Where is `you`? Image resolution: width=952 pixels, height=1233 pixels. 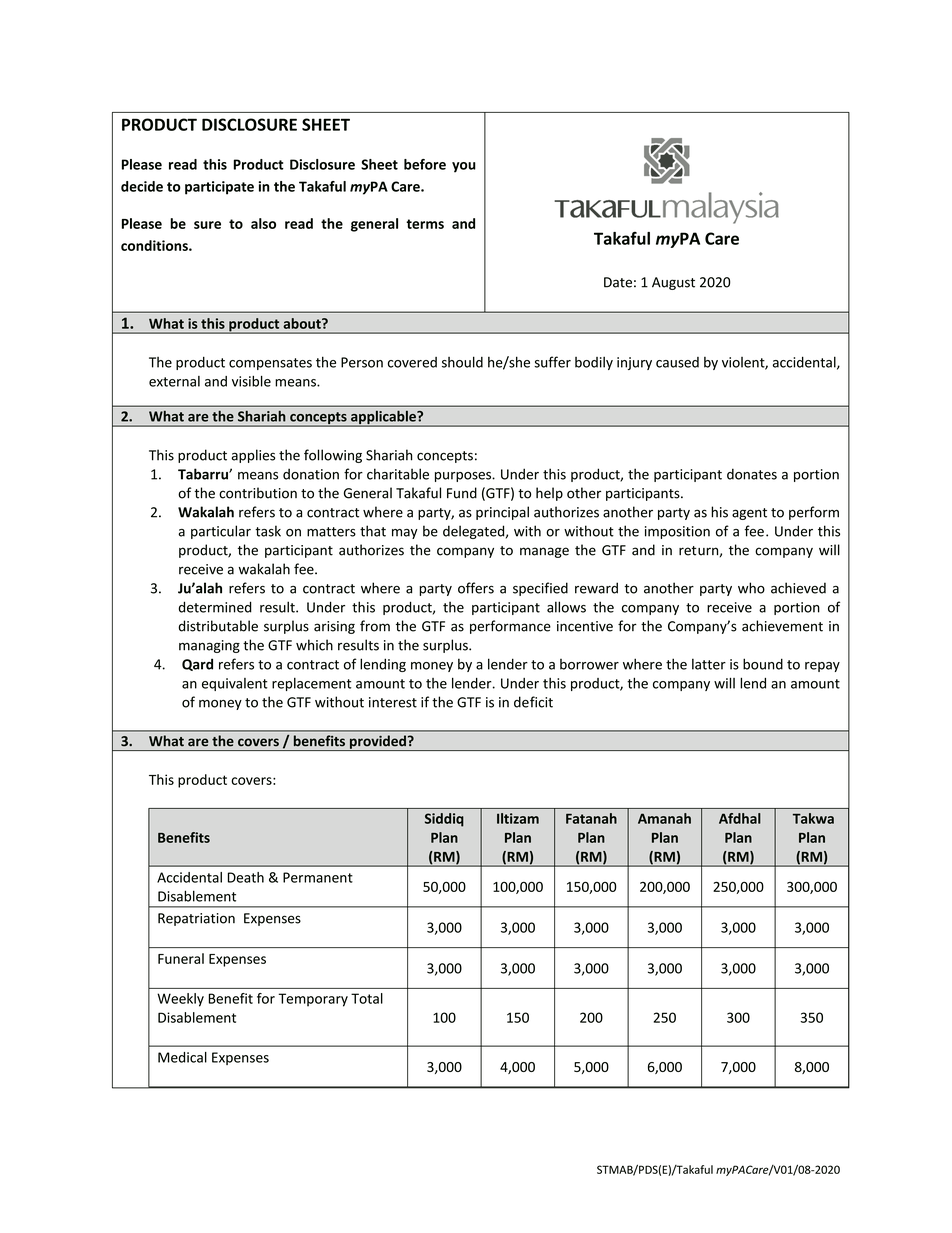 you is located at coordinates (464, 167).
